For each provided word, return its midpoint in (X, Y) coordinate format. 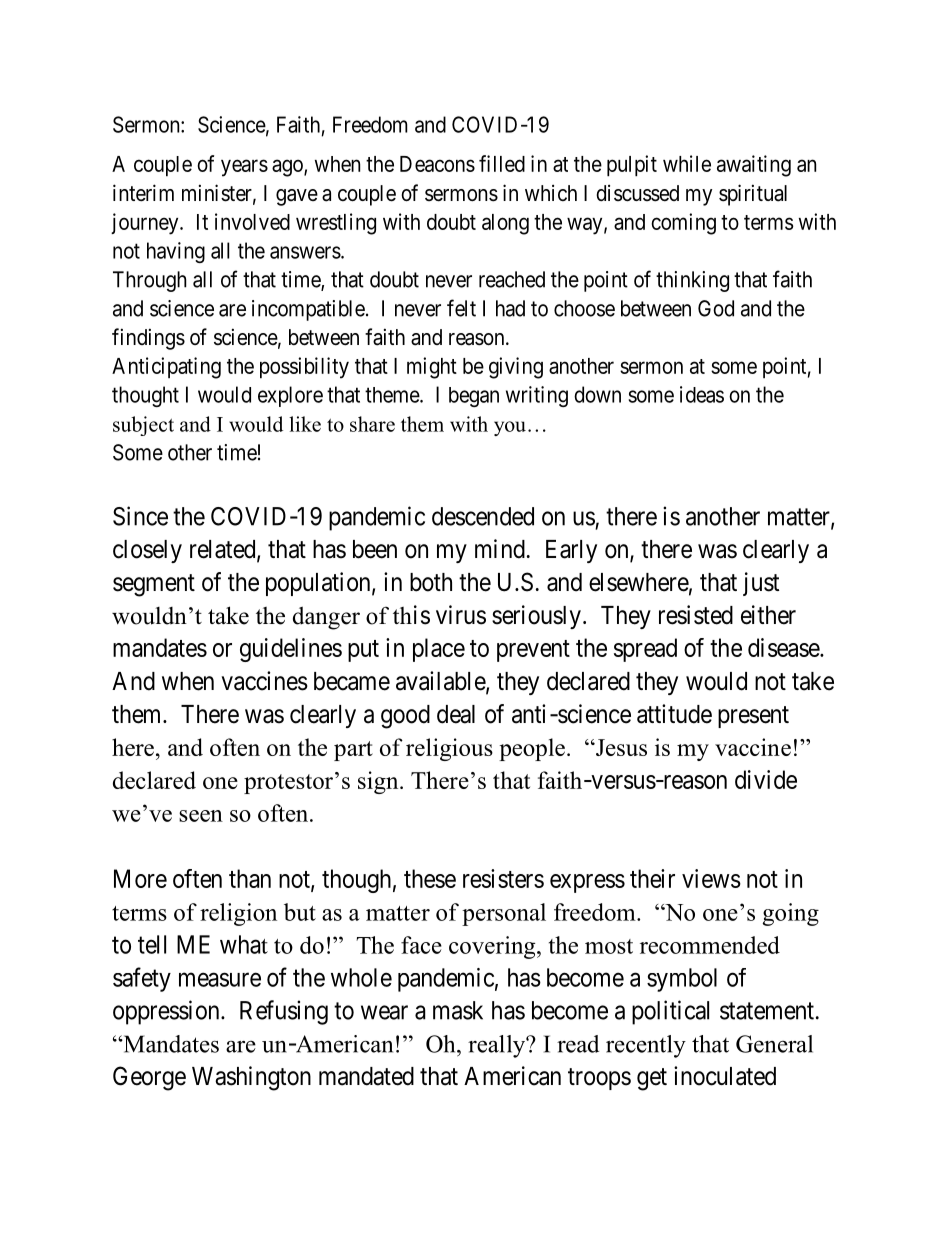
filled (502, 163)
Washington (251, 1078)
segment (154, 585)
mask (458, 1010)
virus (461, 615)
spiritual (753, 195)
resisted (696, 615)
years (244, 168)
